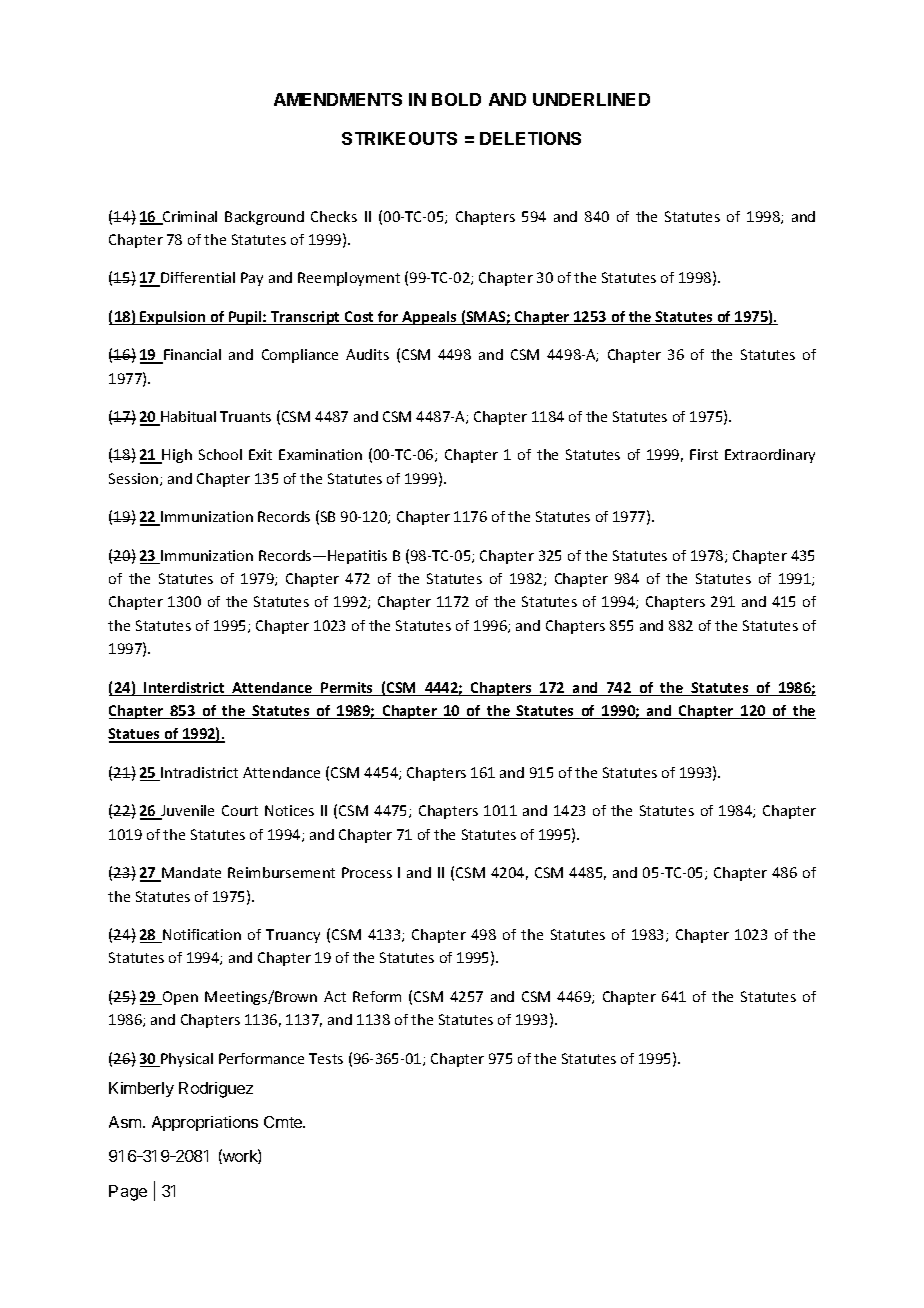 The image size is (924, 1308). What do you see at coordinates (220, 454) in the page?
I see `School` at bounding box center [220, 454].
